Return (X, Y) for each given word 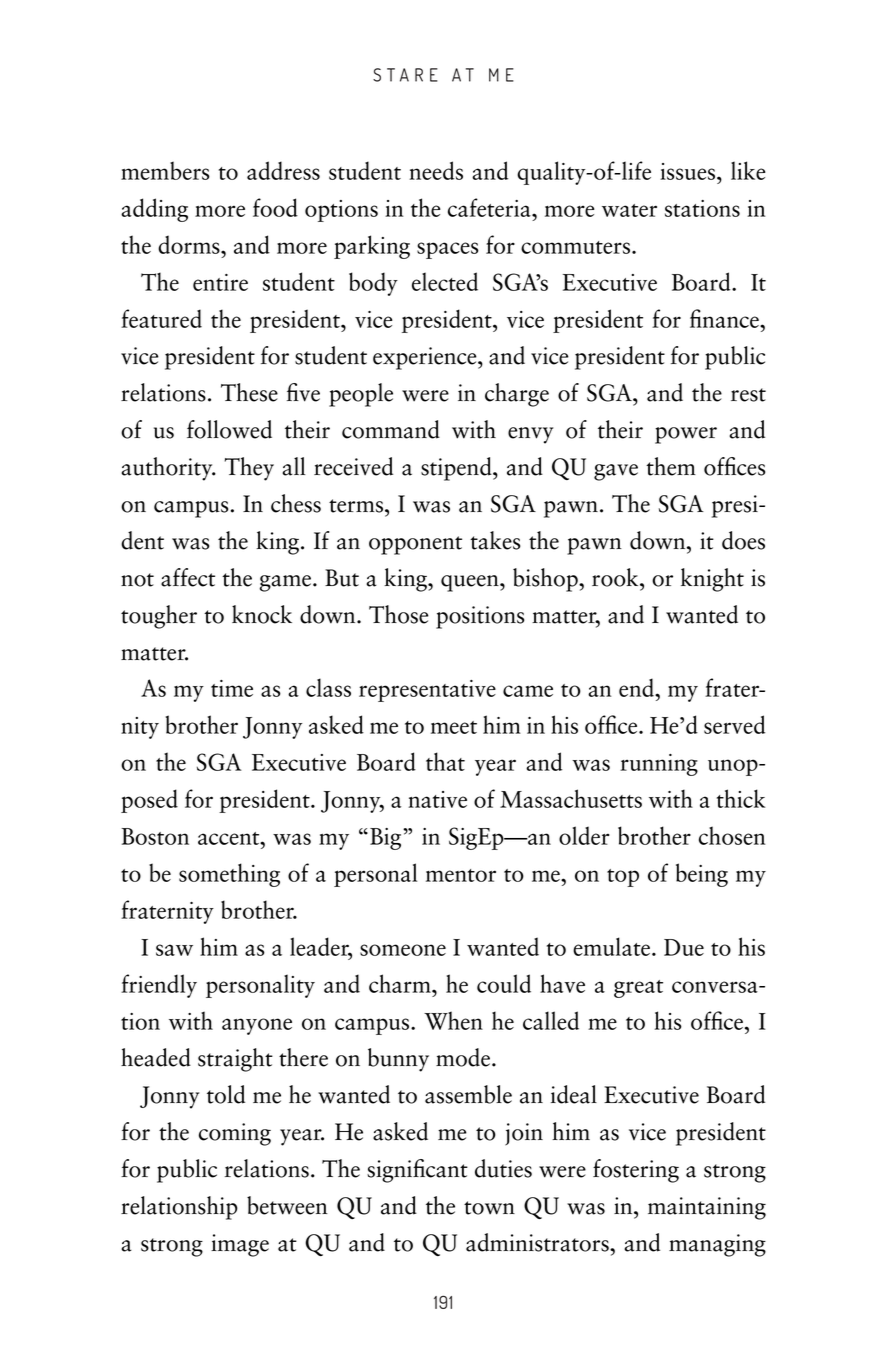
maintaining (707, 1208)
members (165, 170)
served (734, 724)
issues (689, 171)
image (240, 1245)
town (489, 1208)
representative (427, 691)
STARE (405, 75)
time (232, 688)
